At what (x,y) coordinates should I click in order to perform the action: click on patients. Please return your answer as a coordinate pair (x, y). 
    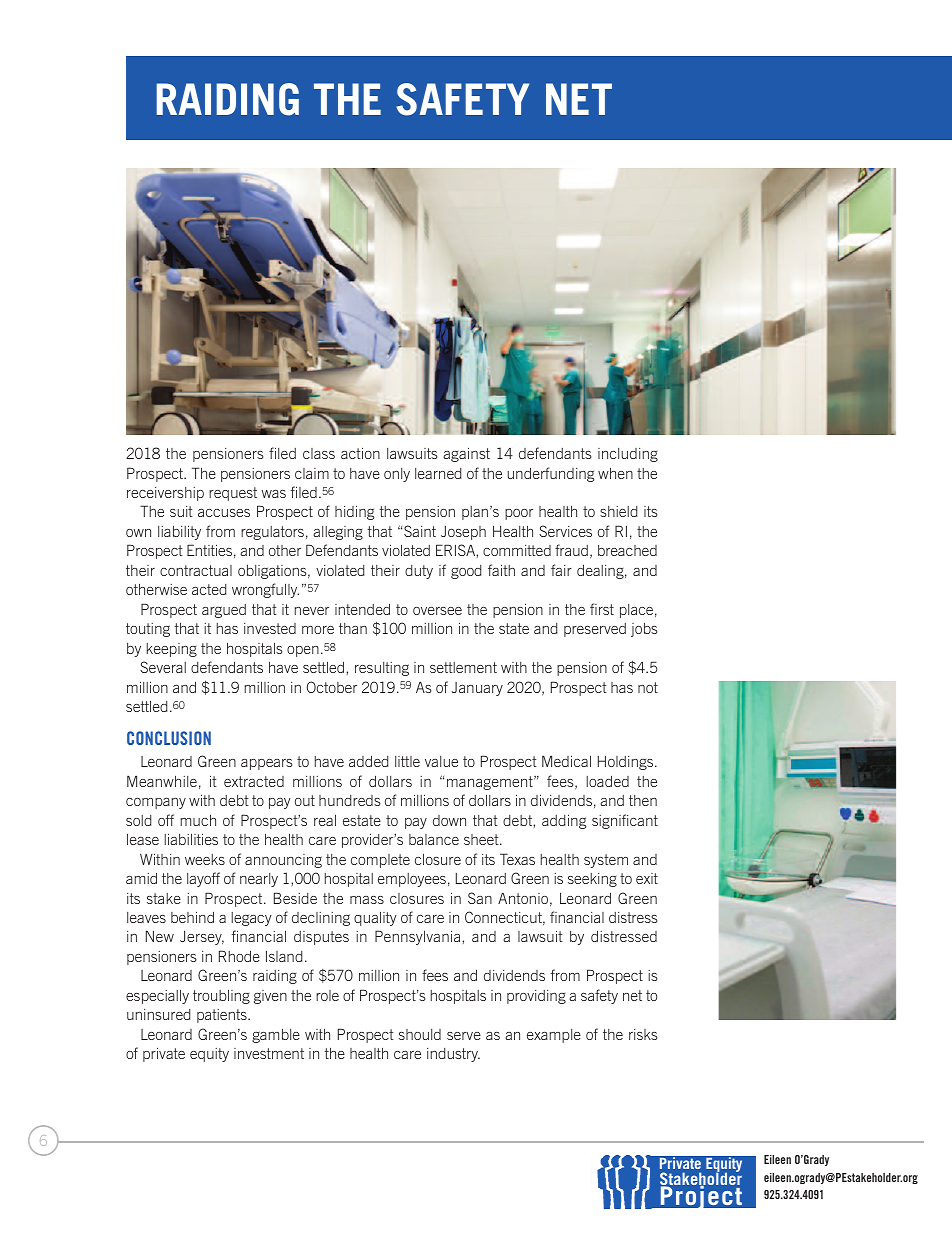
    Looking at the image, I should click on (223, 1016).
